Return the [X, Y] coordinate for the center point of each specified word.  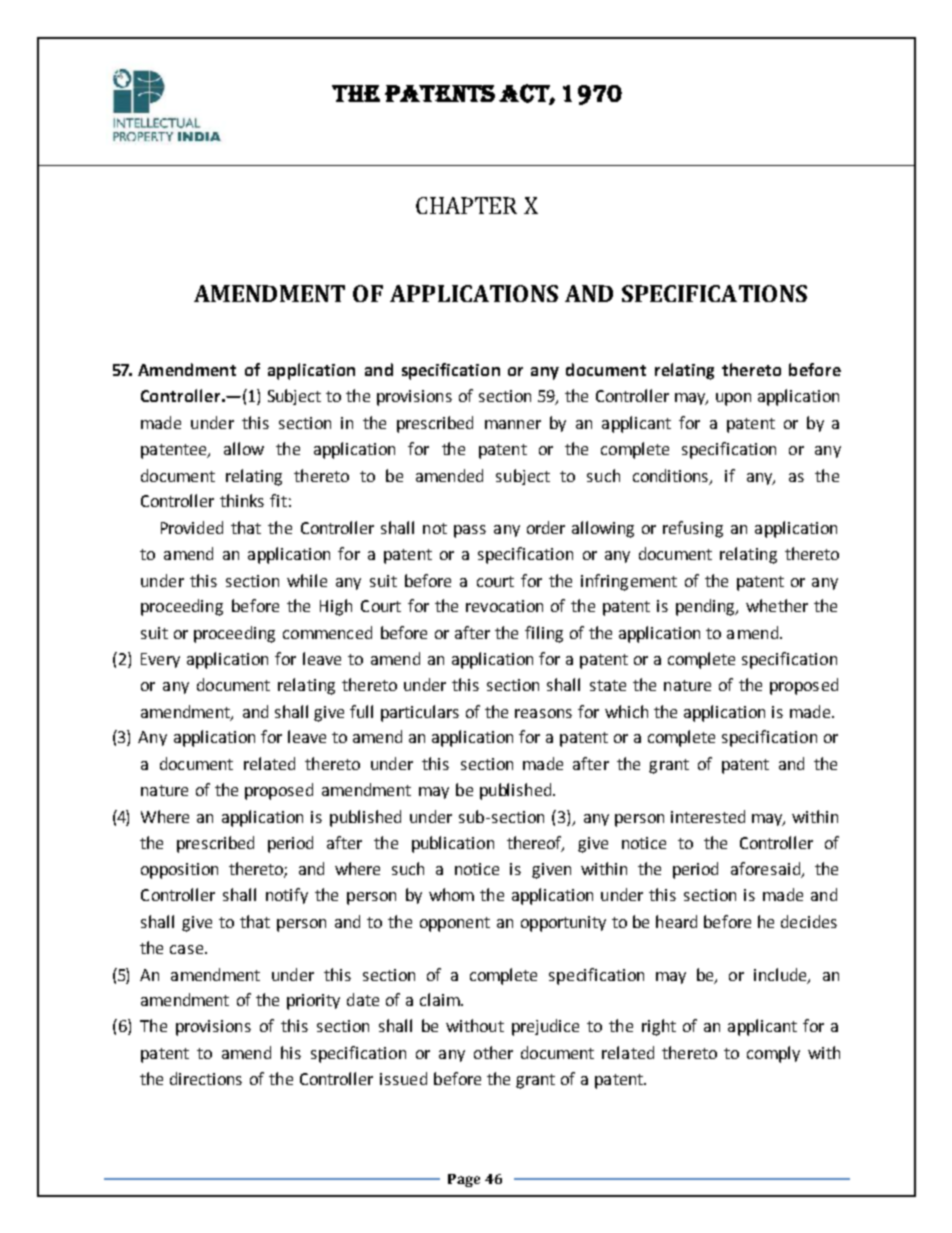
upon [733, 399]
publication [453, 844]
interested [708, 816]
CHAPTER [466, 205]
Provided [192, 527]
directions [206, 1078]
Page [464, 1180]
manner [513, 424]
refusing [693, 529]
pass [470, 531]
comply [773, 1054]
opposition [179, 871]
